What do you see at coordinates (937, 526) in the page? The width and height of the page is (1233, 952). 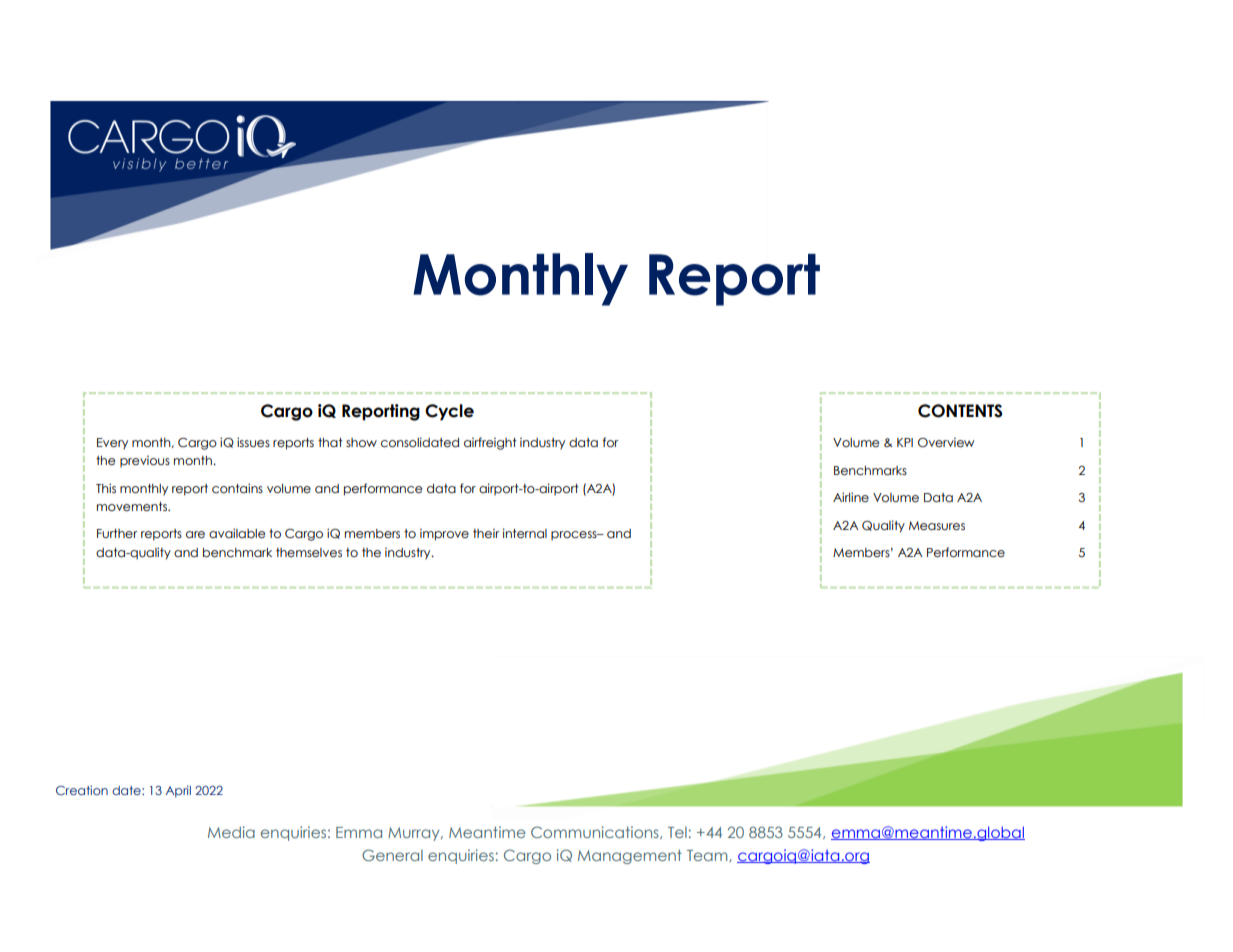 I see `Measures` at bounding box center [937, 526].
